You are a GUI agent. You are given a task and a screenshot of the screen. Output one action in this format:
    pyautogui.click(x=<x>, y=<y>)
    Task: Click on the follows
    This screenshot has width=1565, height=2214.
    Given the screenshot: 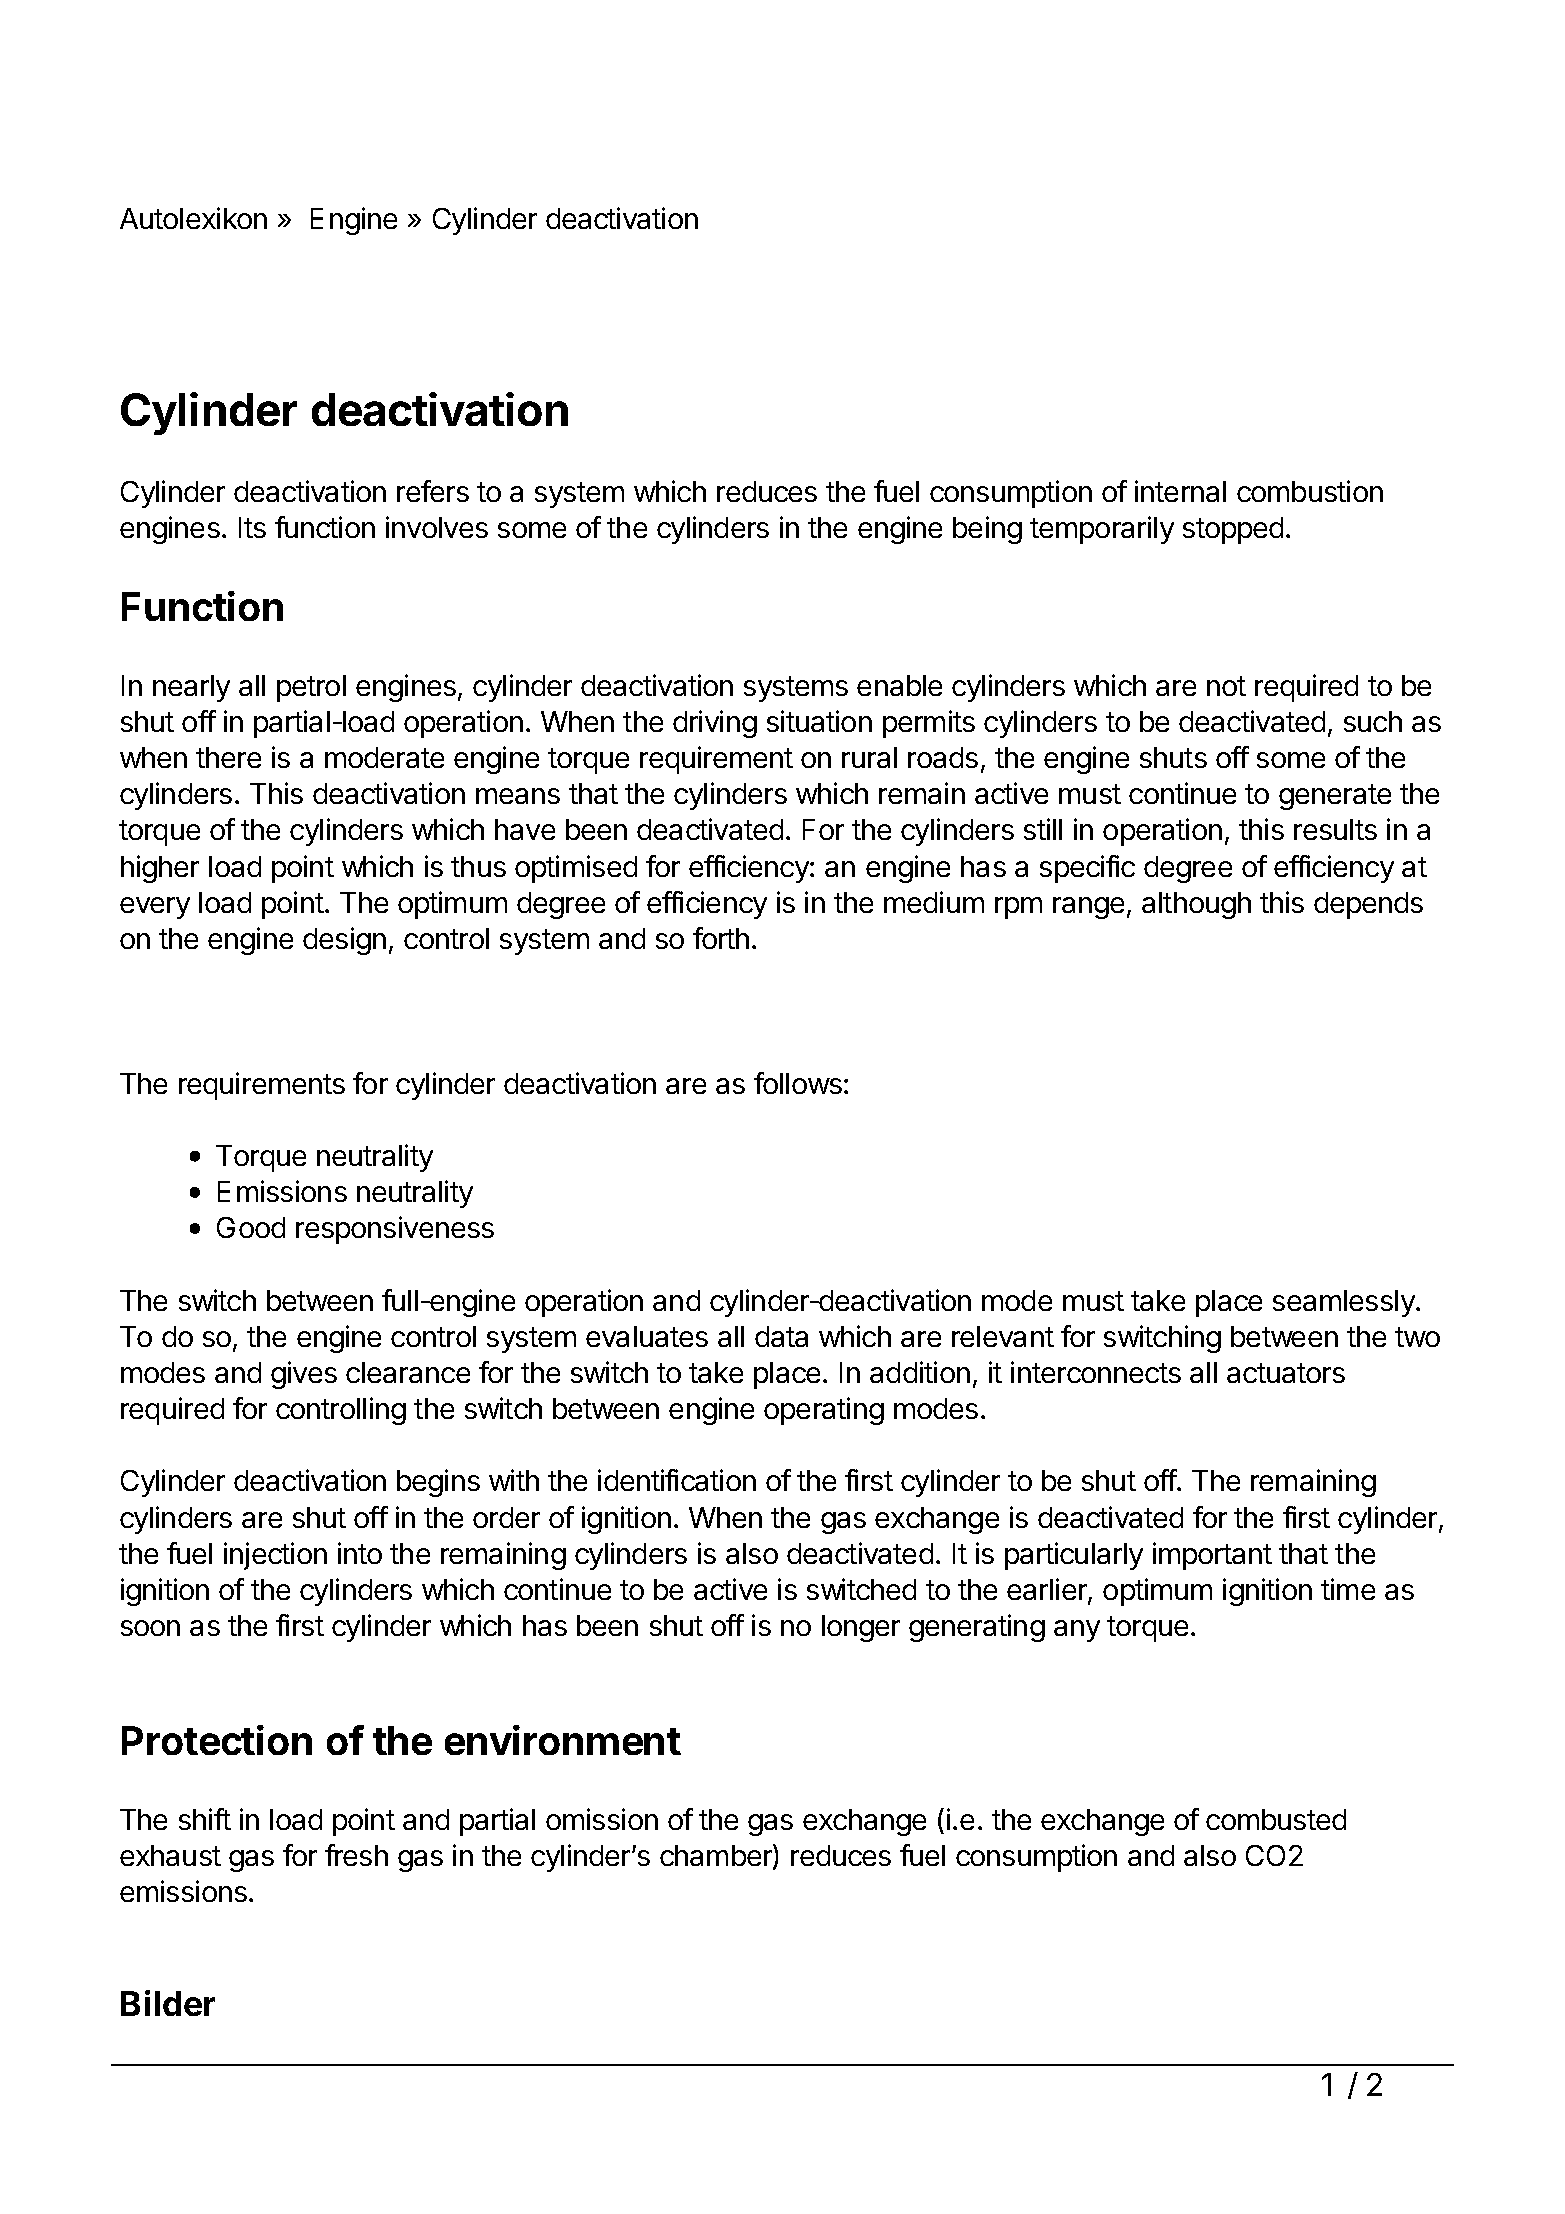 What is the action you would take?
    pyautogui.click(x=798, y=1083)
